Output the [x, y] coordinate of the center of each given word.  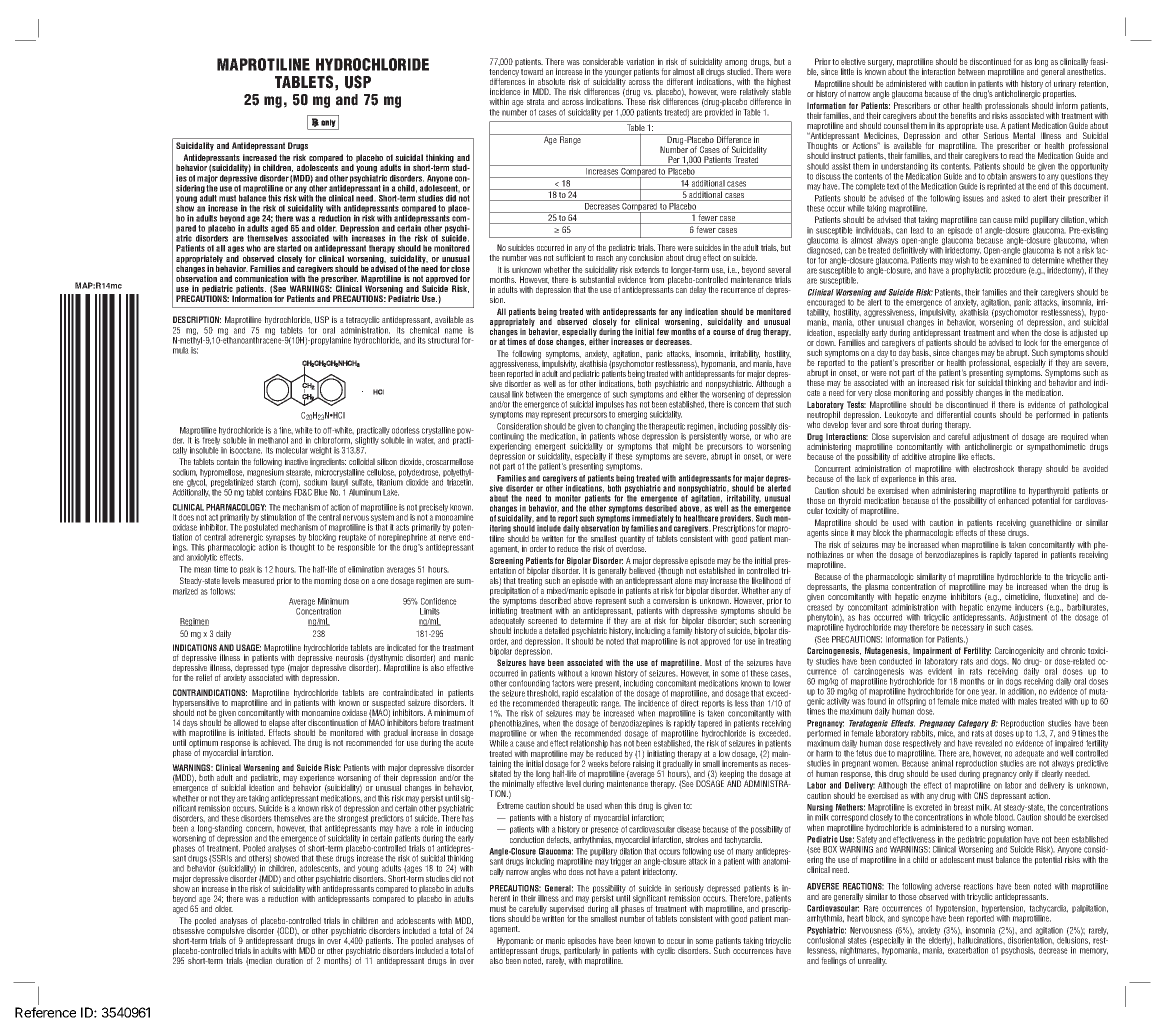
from [656, 279]
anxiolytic [202, 558]
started [289, 248]
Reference [45, 1012]
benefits [964, 115]
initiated [251, 732]
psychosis [1018, 951]
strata [536, 102]
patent [630, 873]
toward [532, 71]
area [948, 479]
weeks [598, 763]
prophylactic [971, 271]
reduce [568, 548]
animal [942, 763]
